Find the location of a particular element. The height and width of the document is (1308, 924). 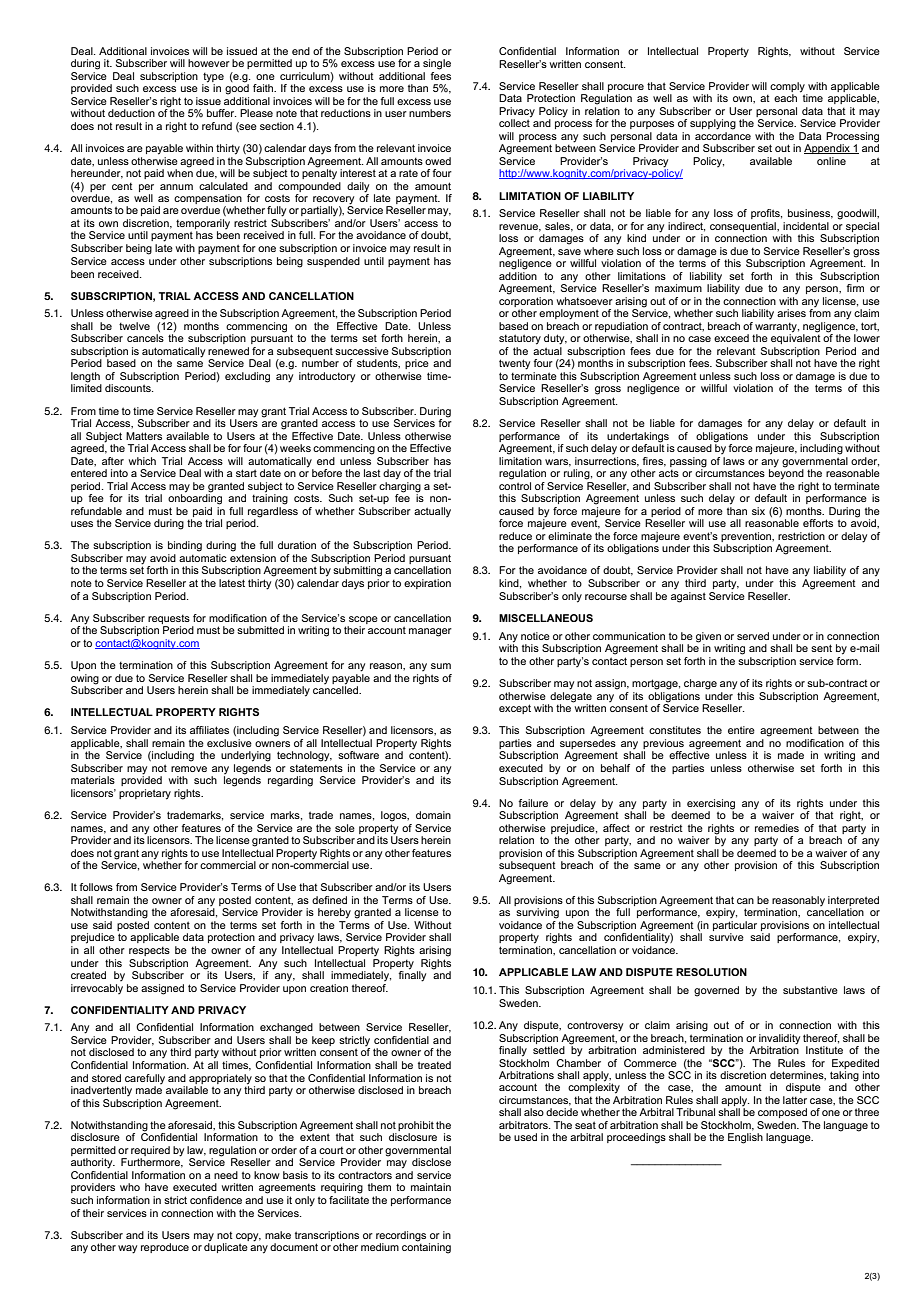

requests is located at coordinates (169, 619).
